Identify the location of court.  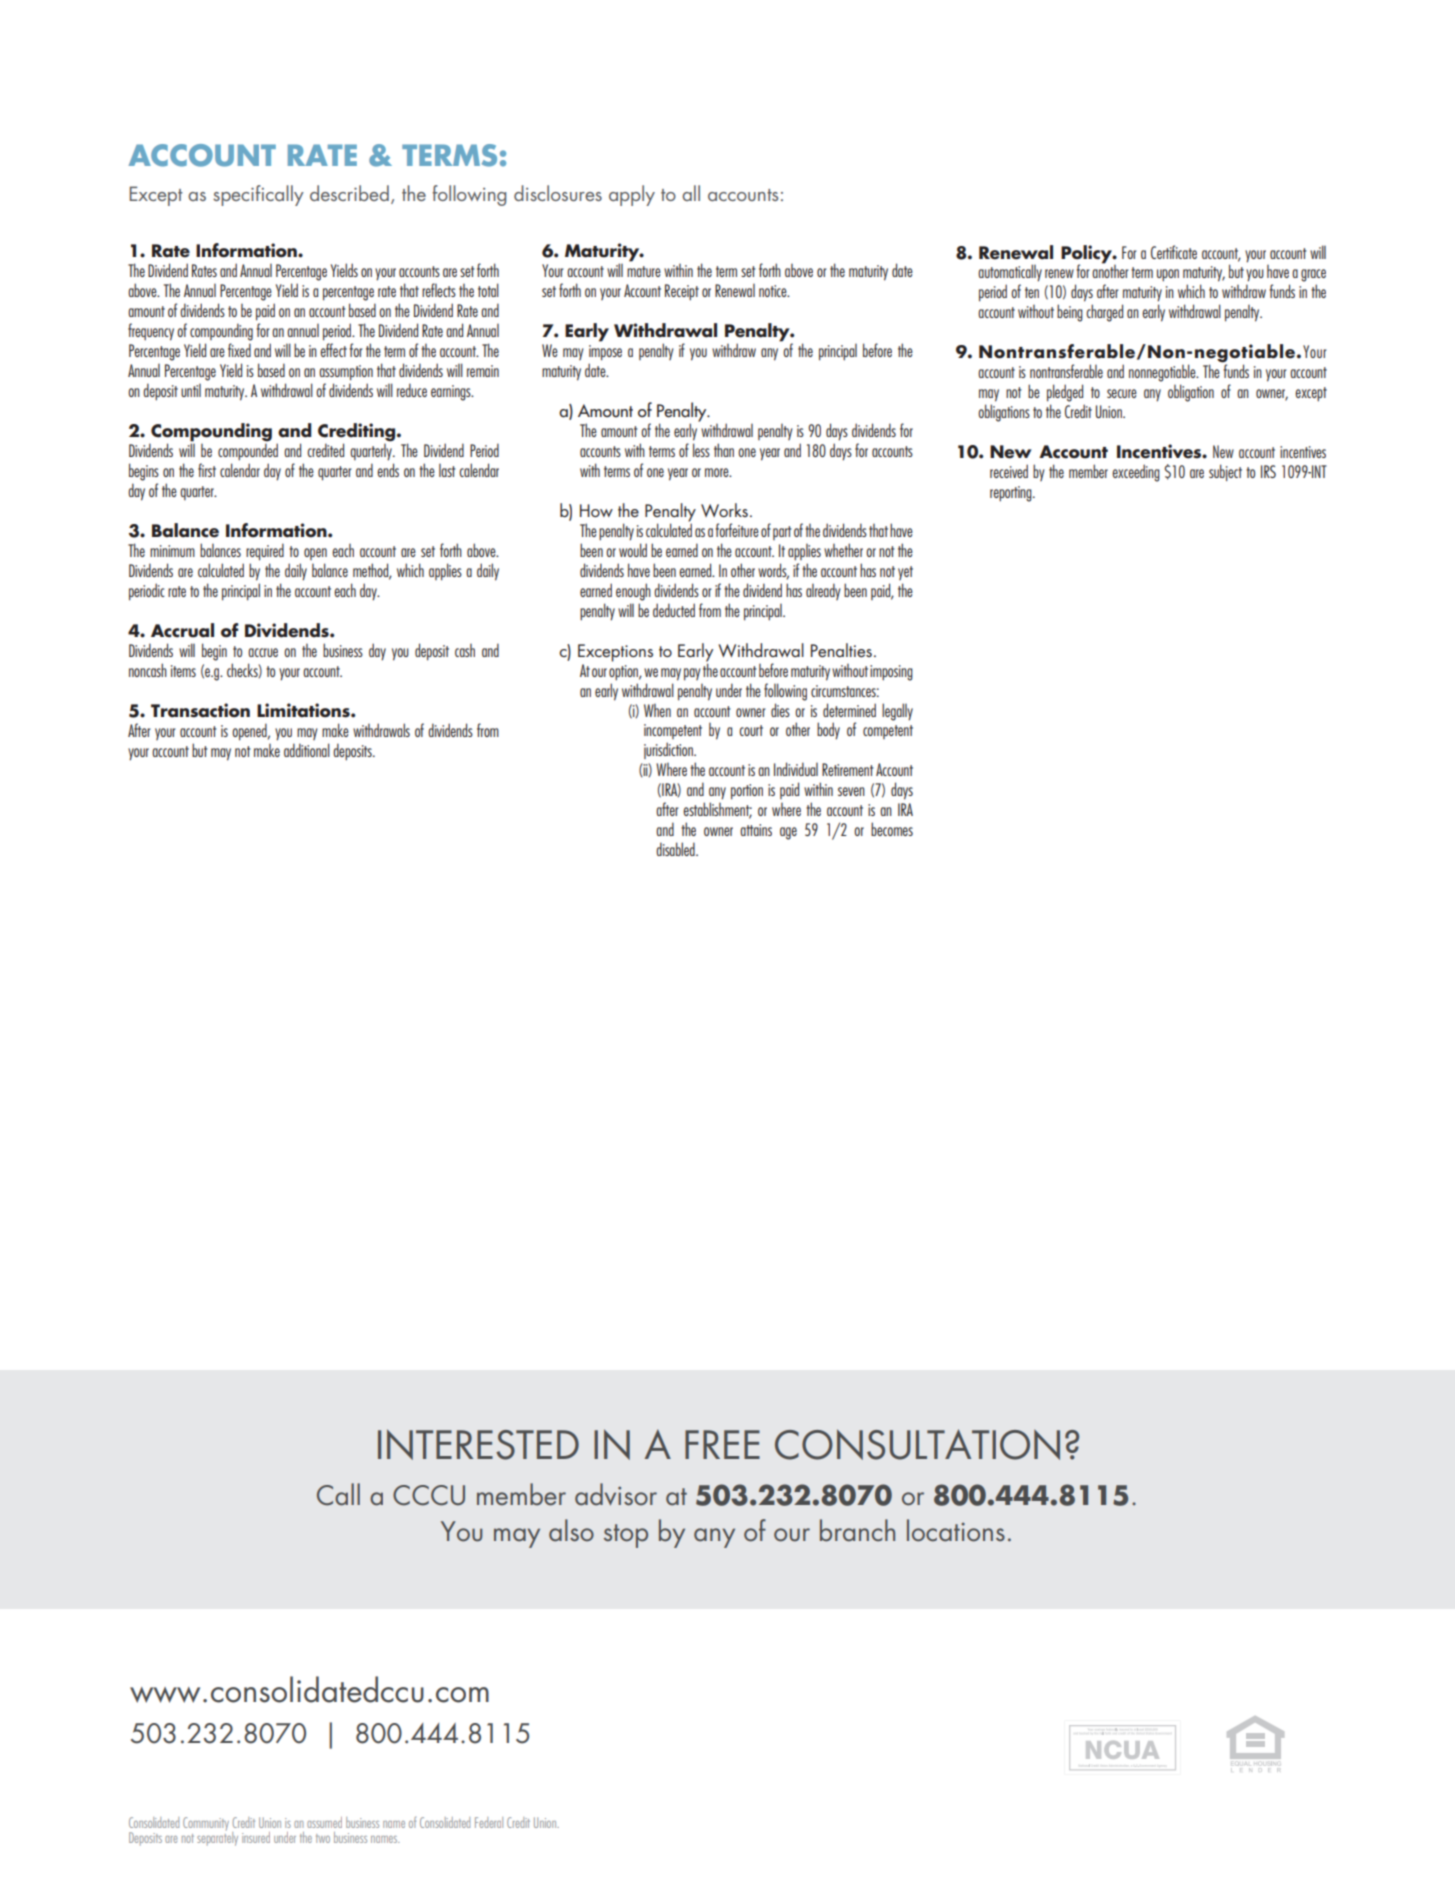
(751, 730).
